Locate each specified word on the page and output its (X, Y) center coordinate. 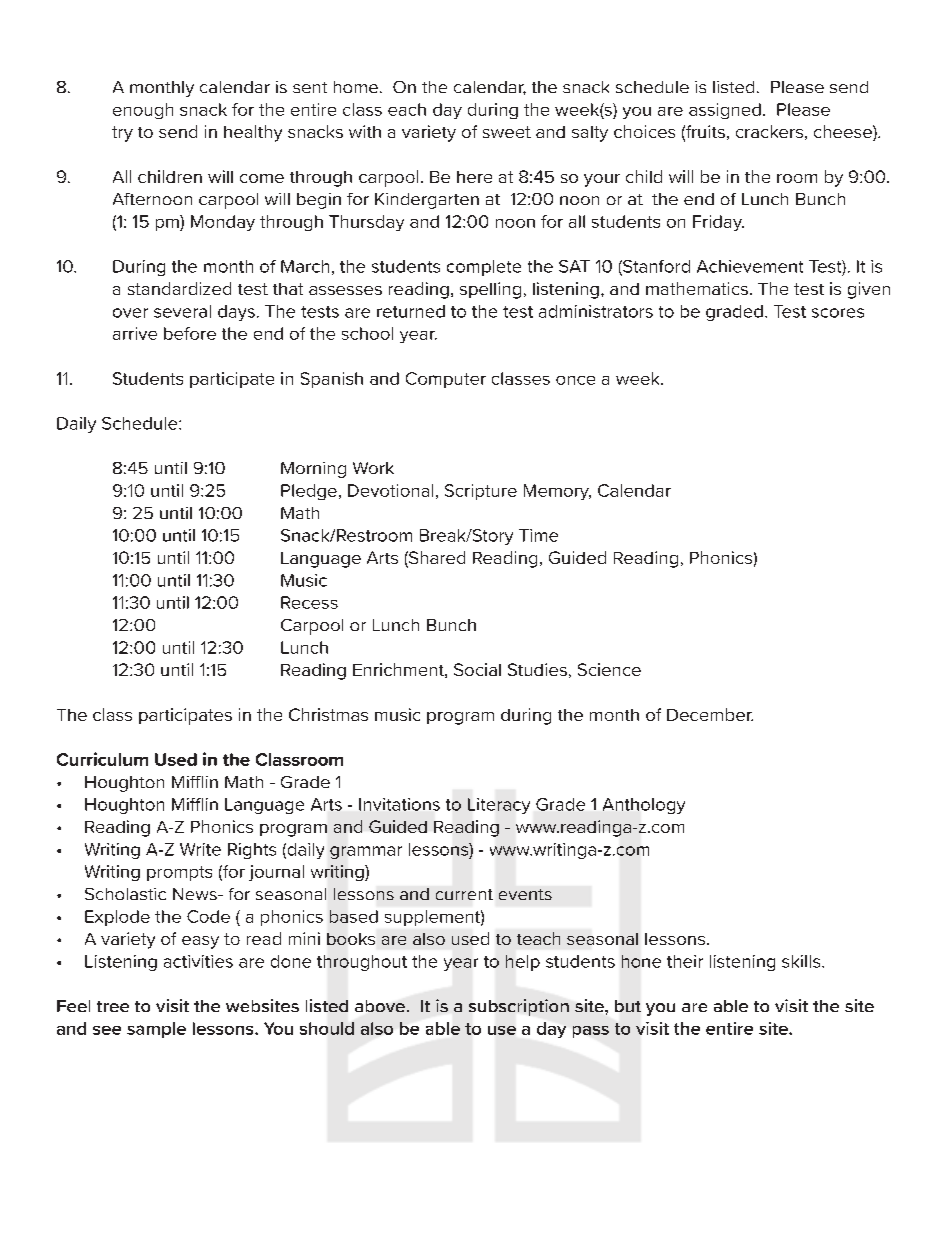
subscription (519, 1007)
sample (156, 1030)
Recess (309, 602)
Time (538, 535)
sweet (507, 132)
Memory (557, 492)
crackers (769, 131)
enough (143, 111)
